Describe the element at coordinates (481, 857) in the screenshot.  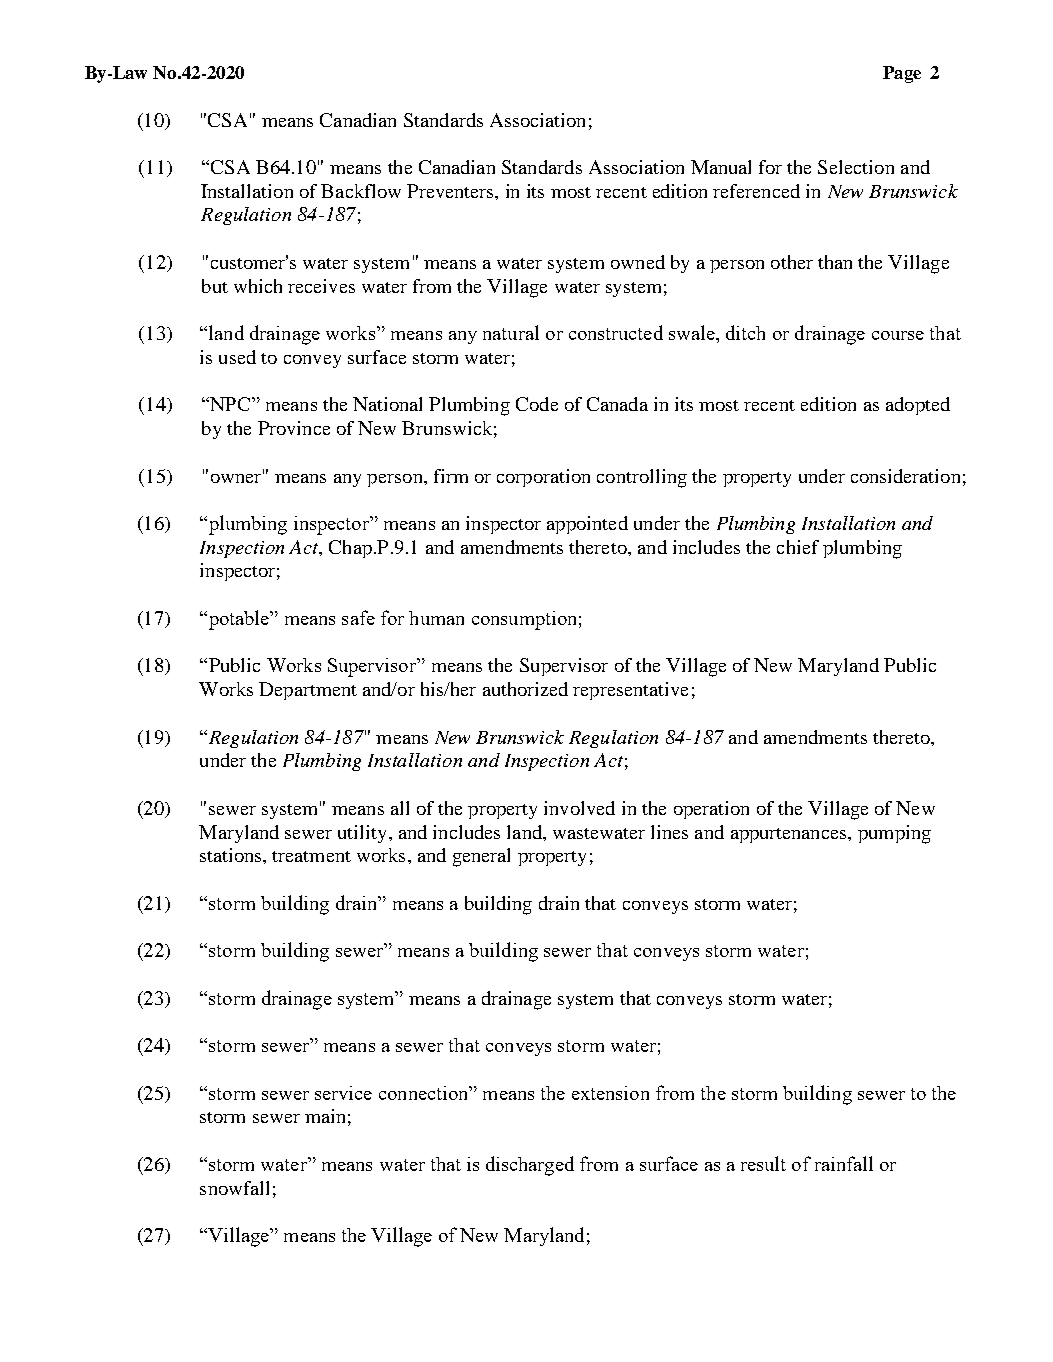
I see `general` at that location.
